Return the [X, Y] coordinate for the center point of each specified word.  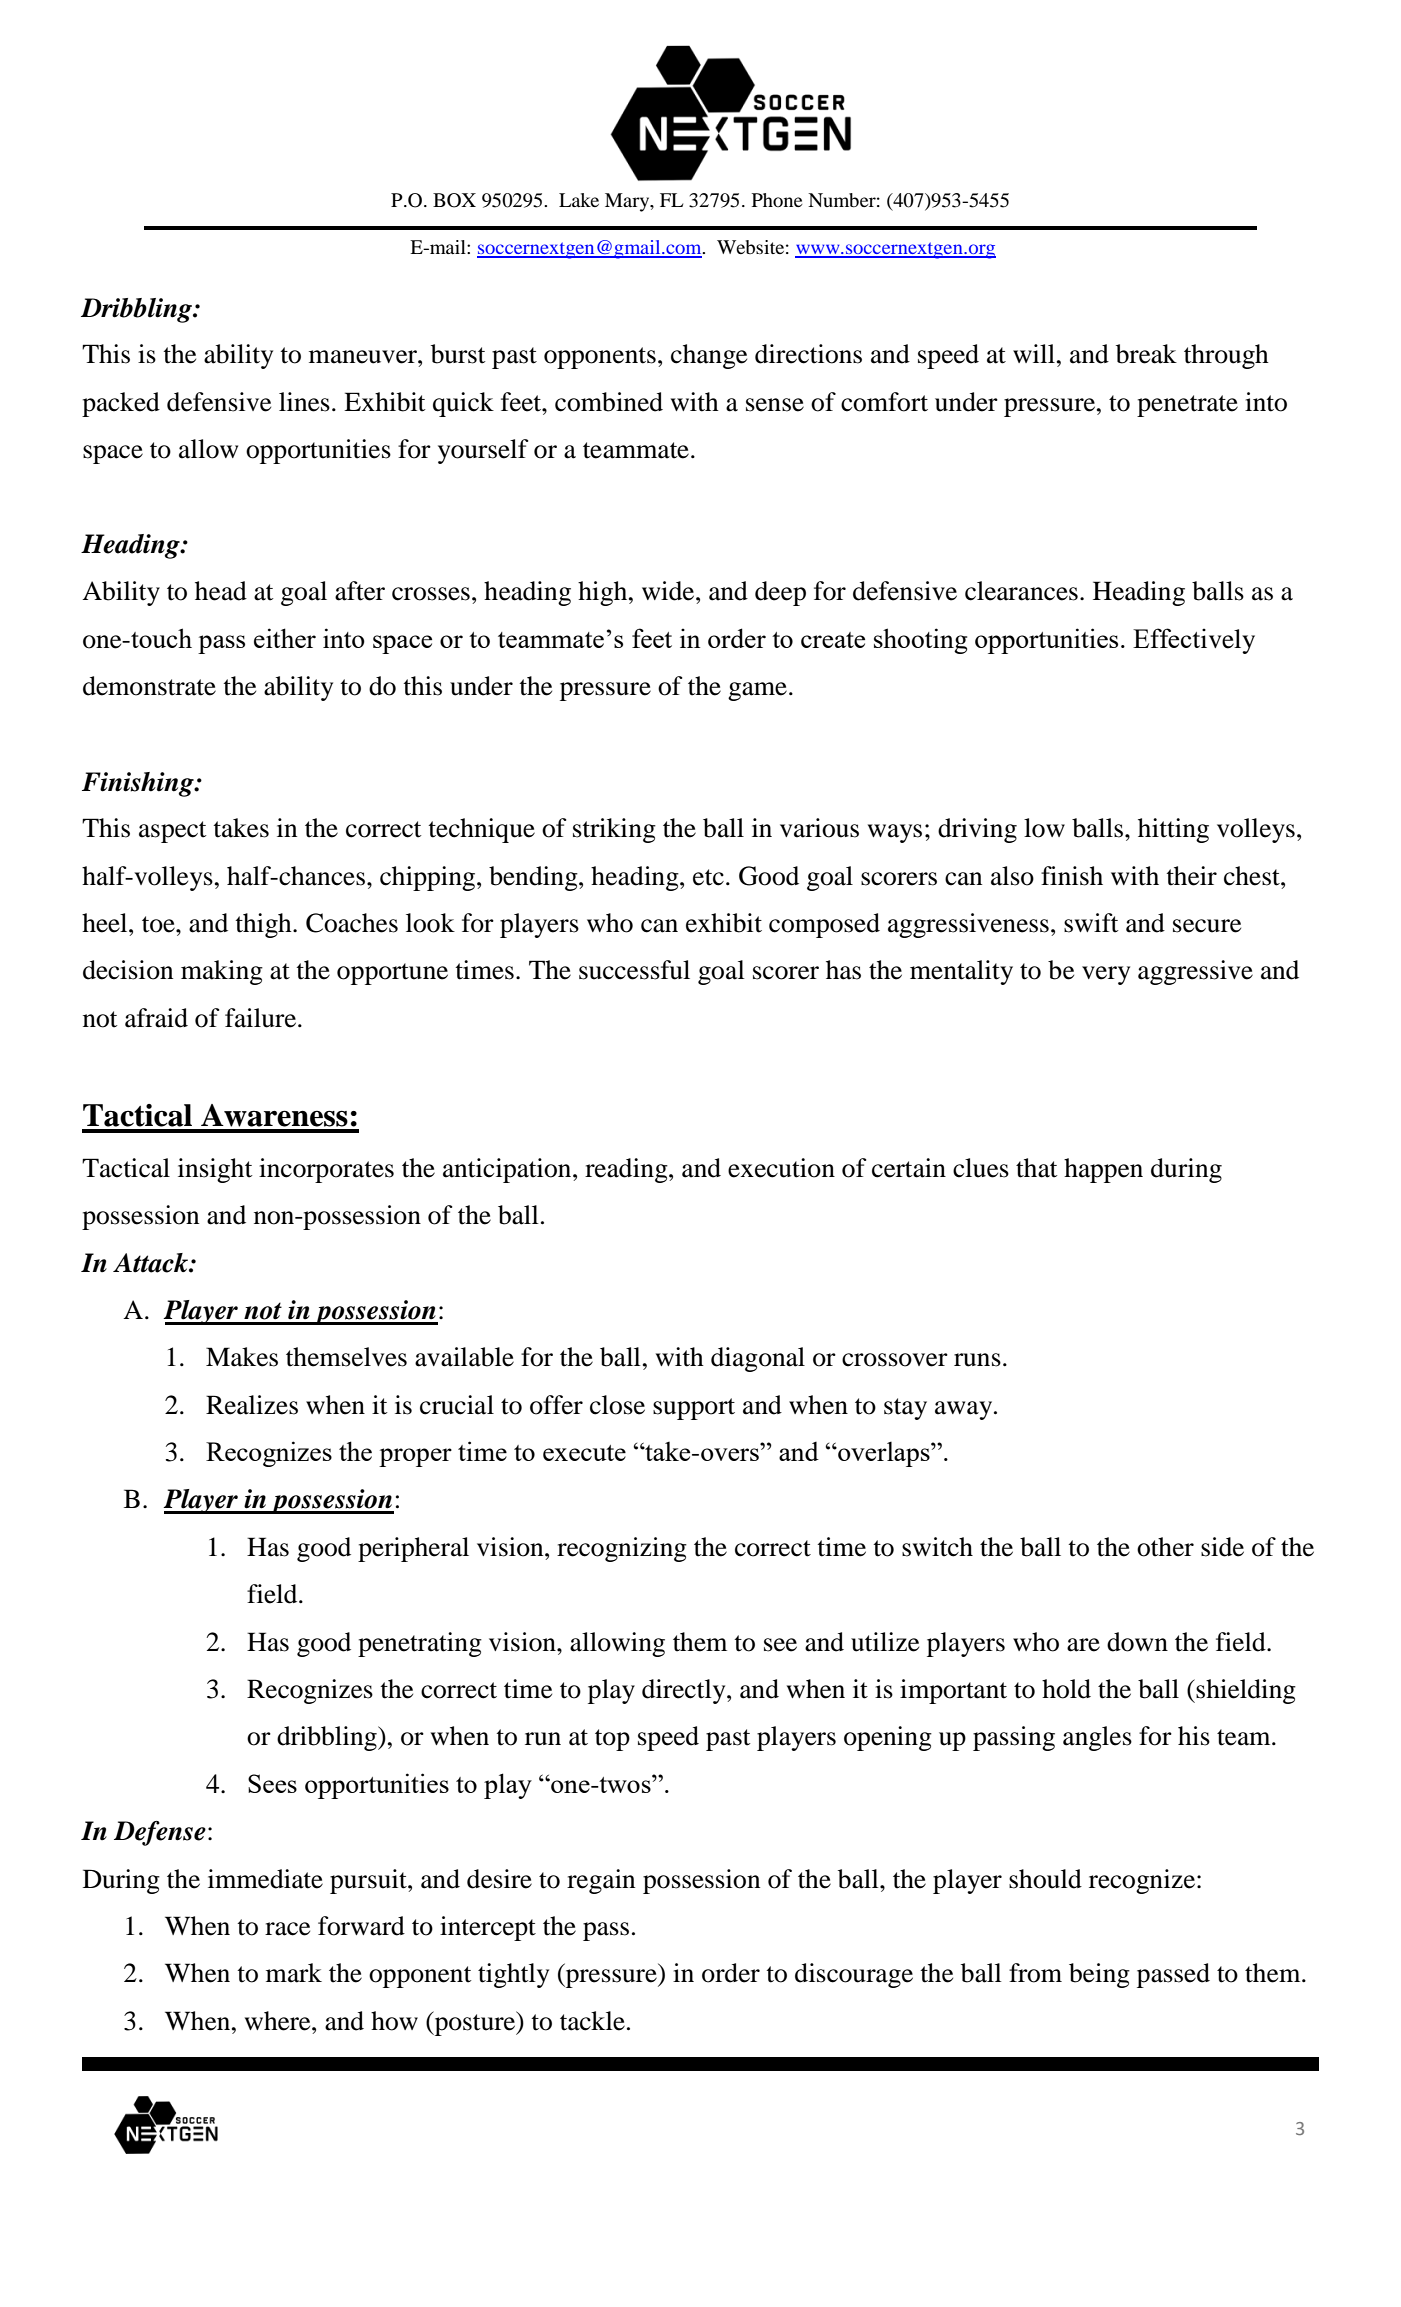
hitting [1173, 830]
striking [614, 830]
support [694, 1409]
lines [304, 402]
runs [977, 1360]
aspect [173, 832]
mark [294, 1973]
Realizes [252, 1405]
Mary [628, 202]
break [1146, 354]
